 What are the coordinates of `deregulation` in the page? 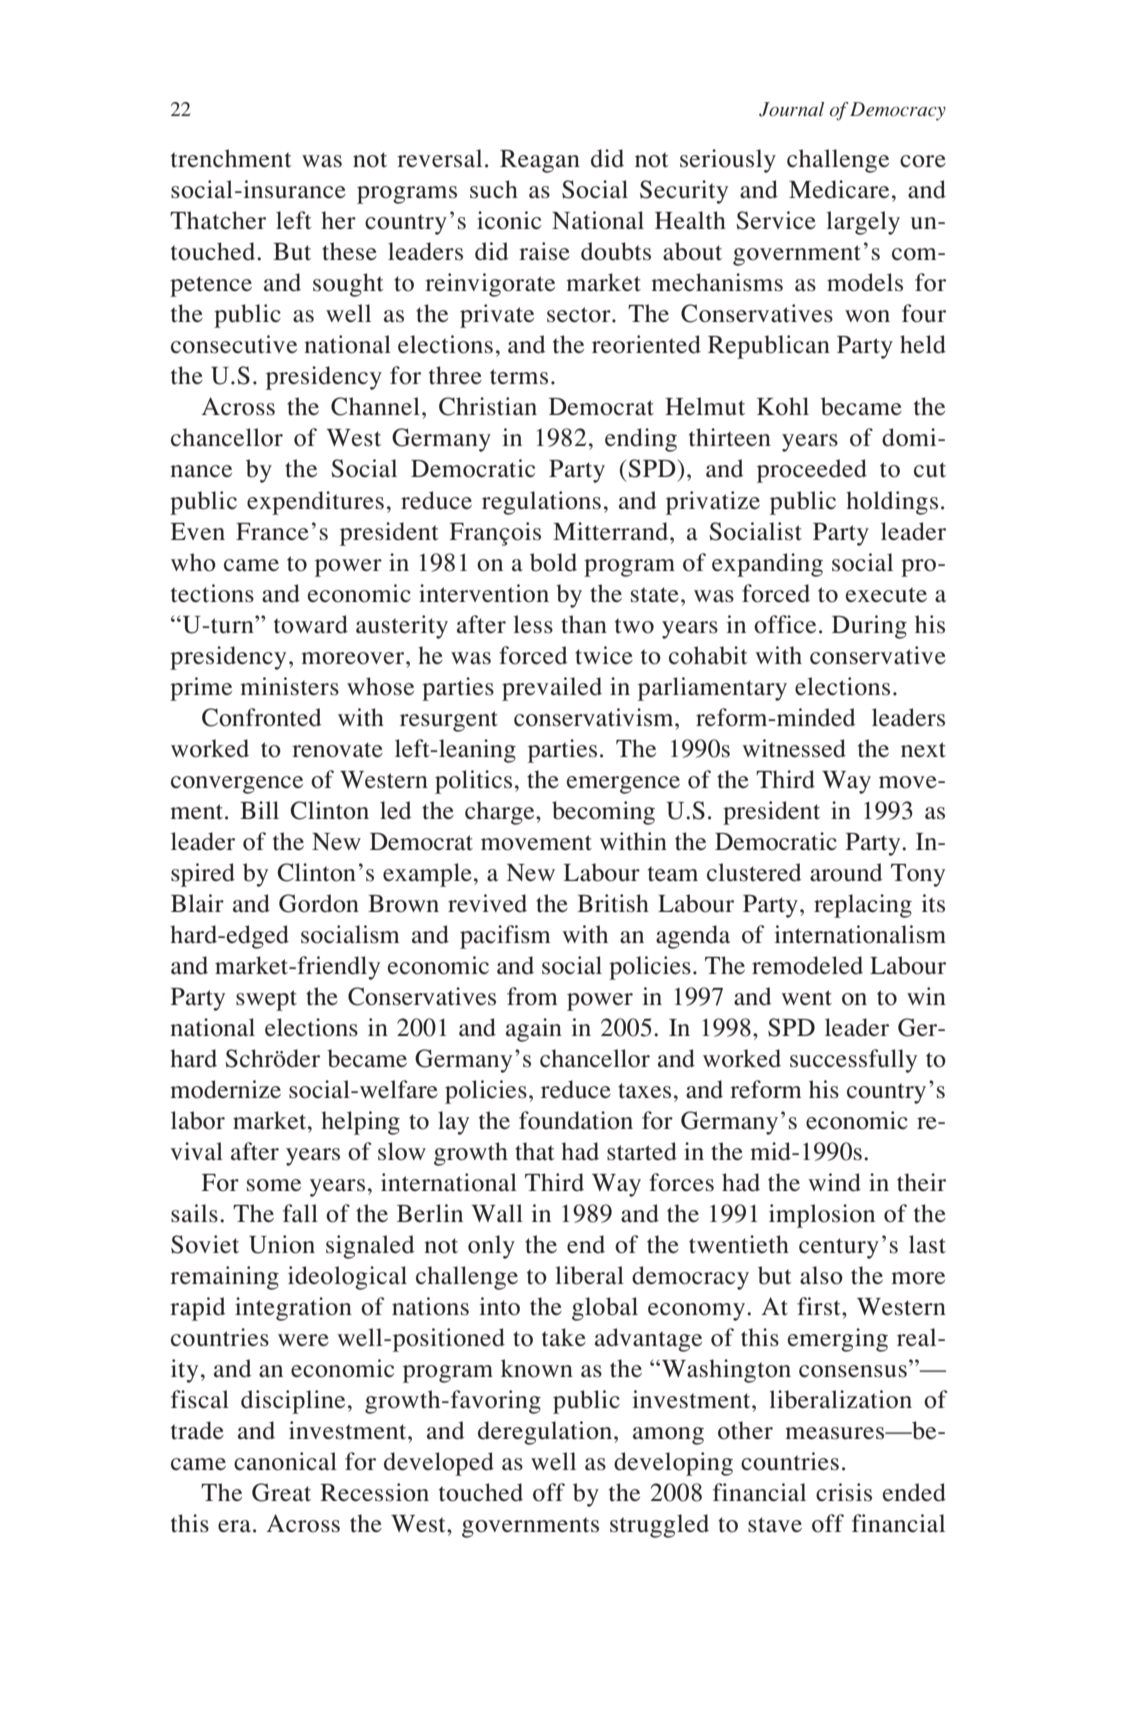 It's located at (546, 1433).
